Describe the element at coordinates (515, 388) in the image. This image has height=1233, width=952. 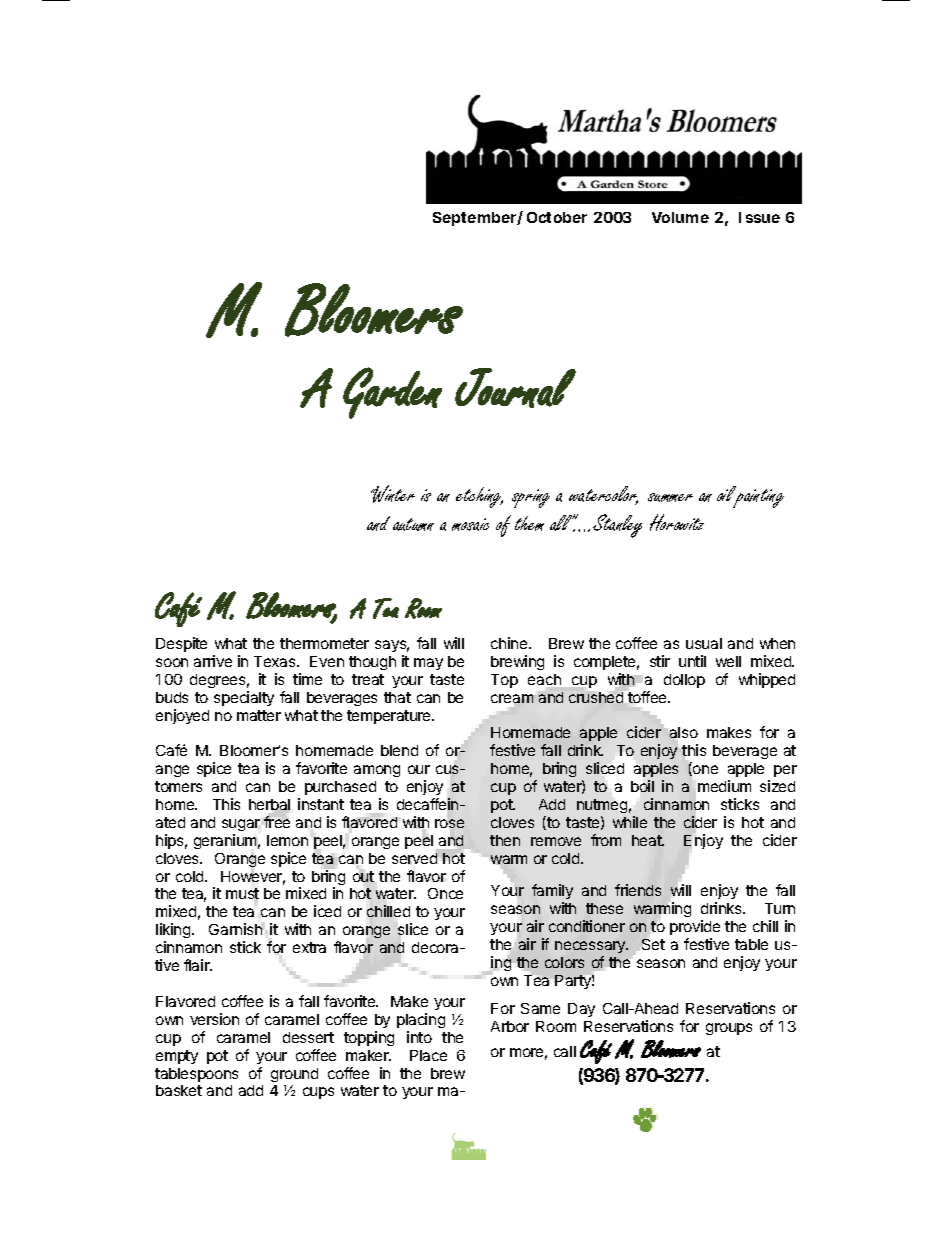
I see `Journal` at that location.
